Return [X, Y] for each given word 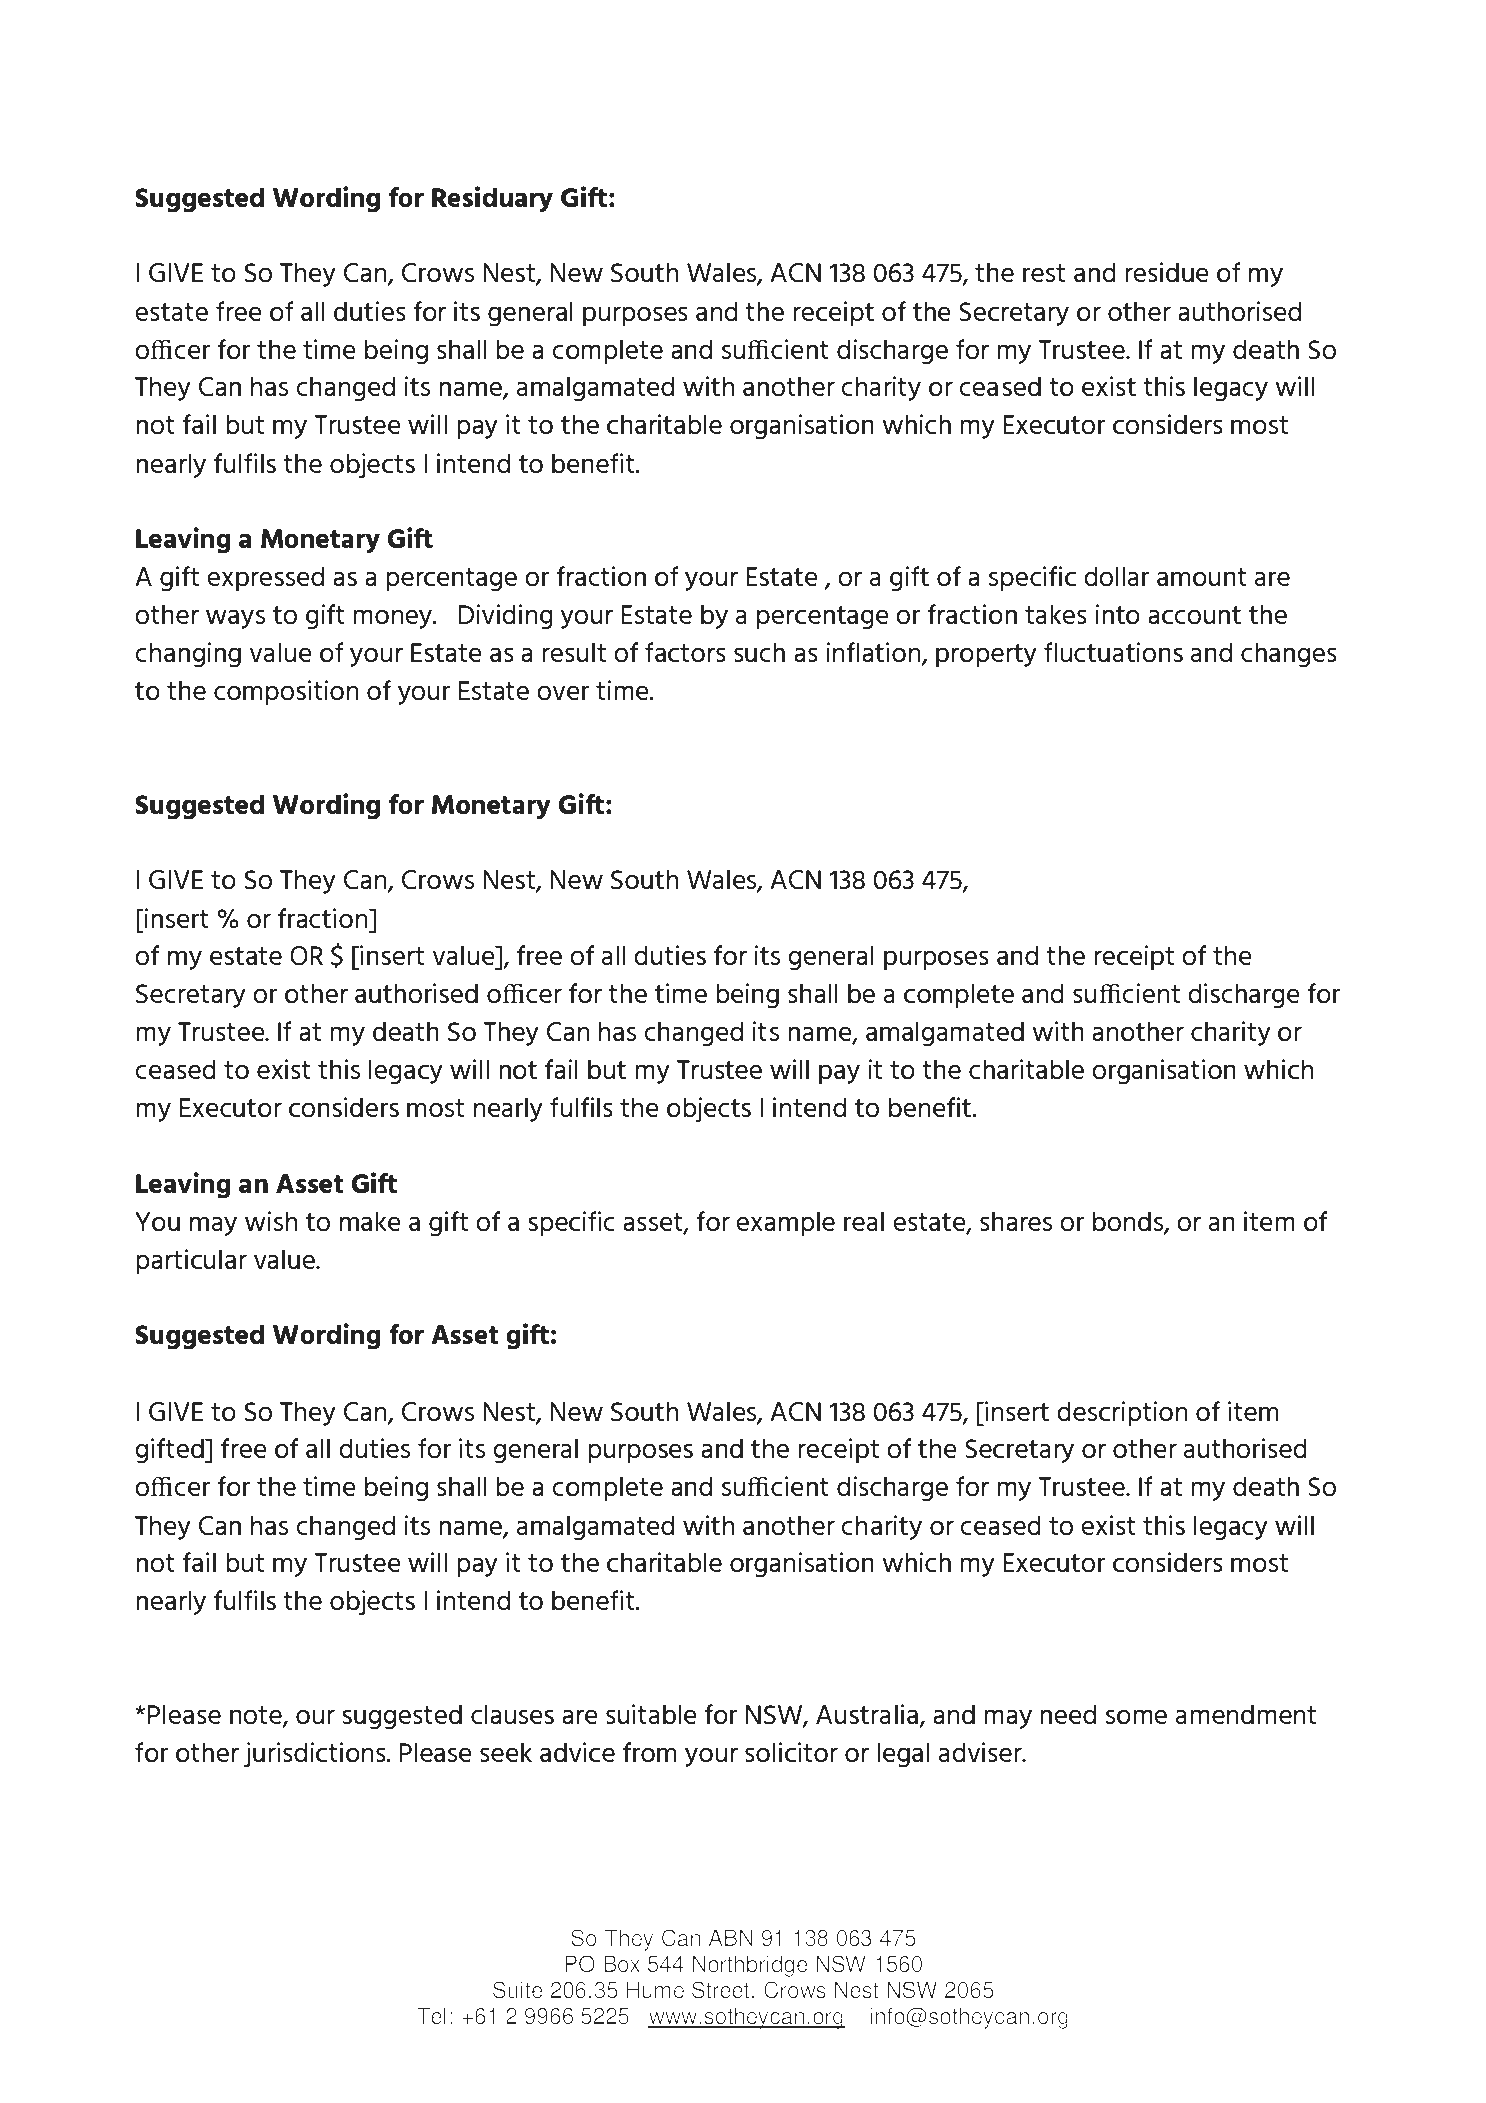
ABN [730, 1937]
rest [1044, 273]
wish [271, 1221]
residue [1167, 272]
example [785, 1224]
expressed [265, 579]
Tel [431, 2016]
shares [1016, 1221]
